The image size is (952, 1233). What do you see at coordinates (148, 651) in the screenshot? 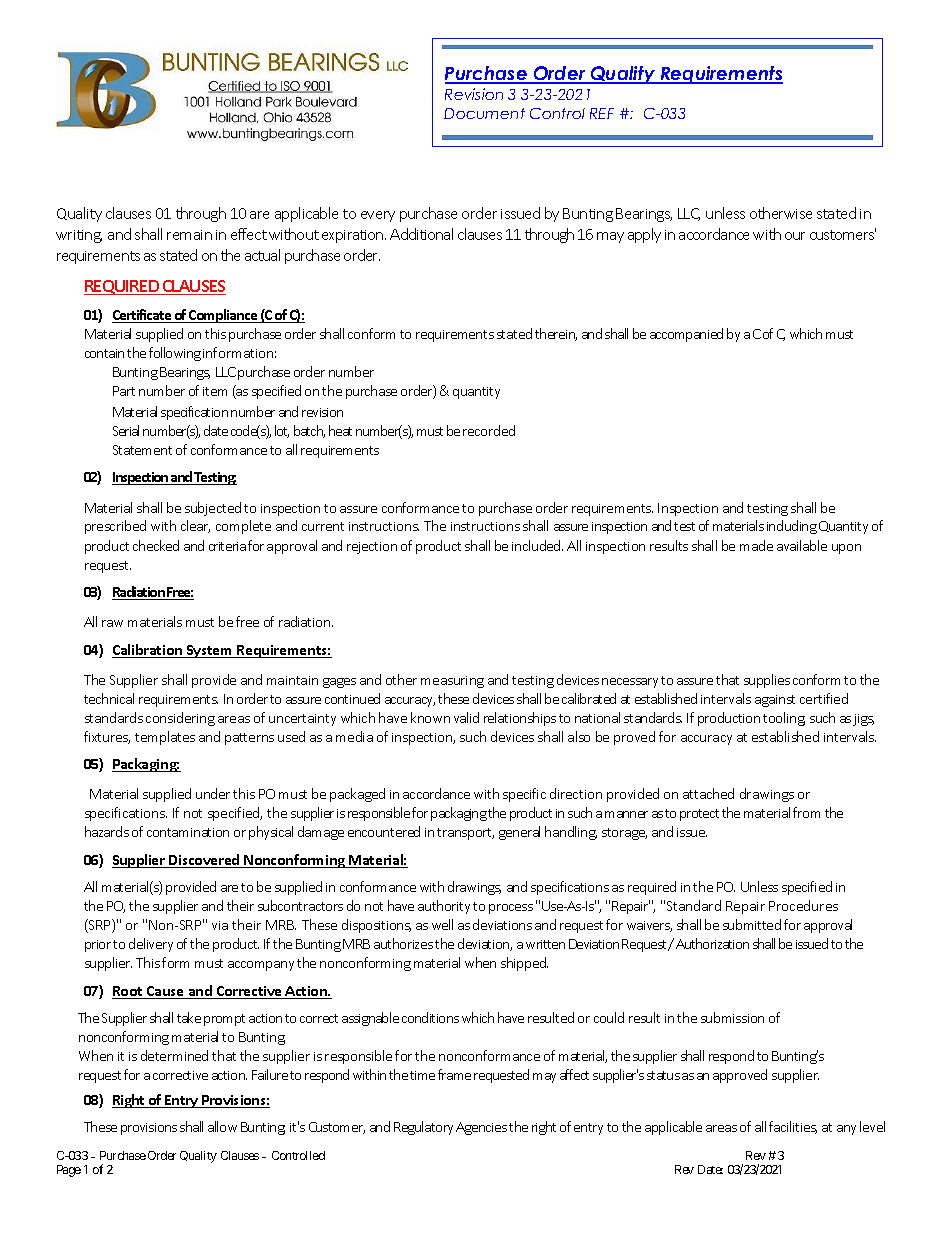
I see `Calibration` at bounding box center [148, 651].
